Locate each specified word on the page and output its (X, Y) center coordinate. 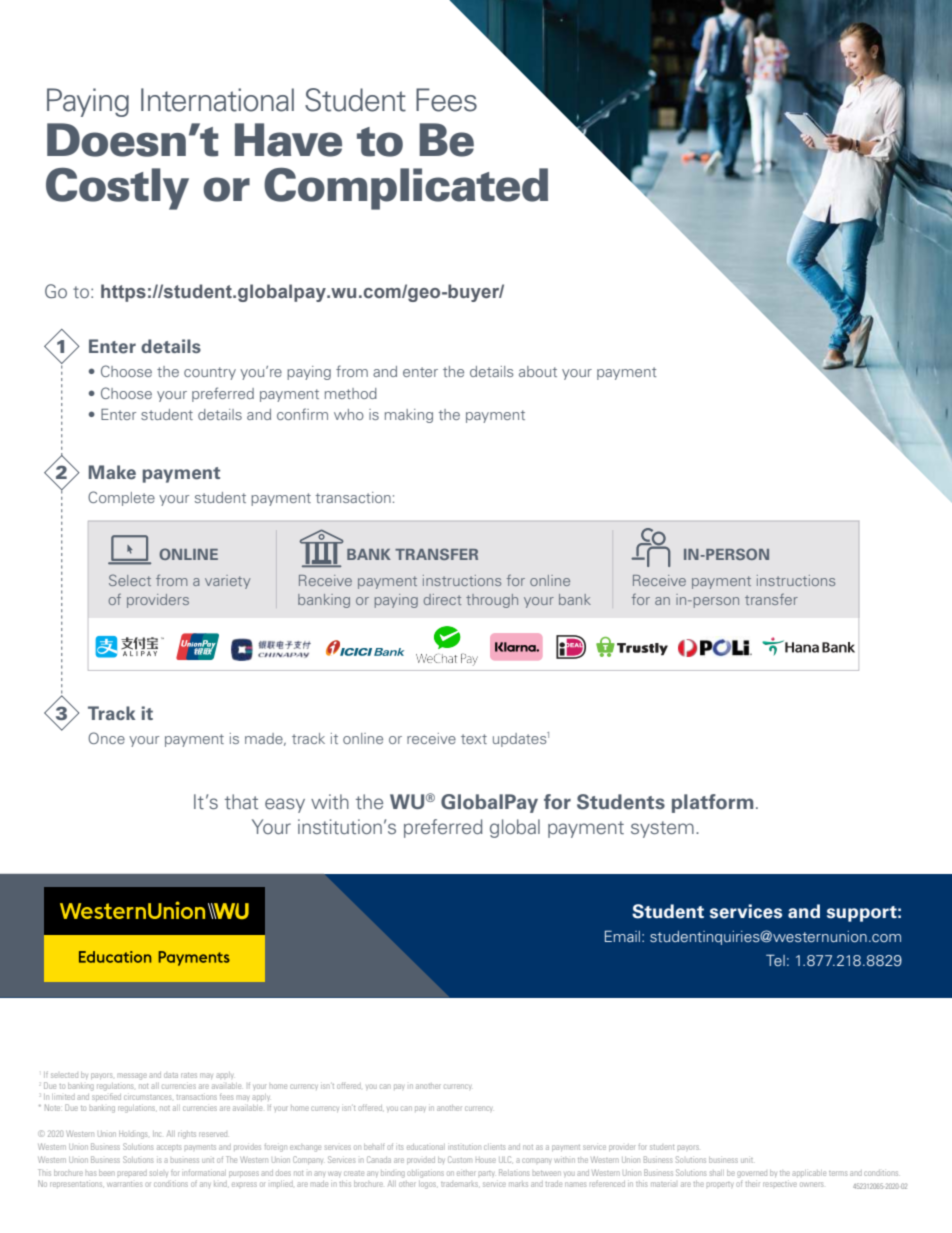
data (171, 1075)
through (492, 601)
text (474, 739)
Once (106, 738)
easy (285, 805)
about (538, 371)
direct (442, 599)
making (409, 416)
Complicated (406, 189)
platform (712, 803)
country (210, 373)
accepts (169, 1148)
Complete (121, 498)
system (662, 829)
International (217, 100)
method (351, 393)
